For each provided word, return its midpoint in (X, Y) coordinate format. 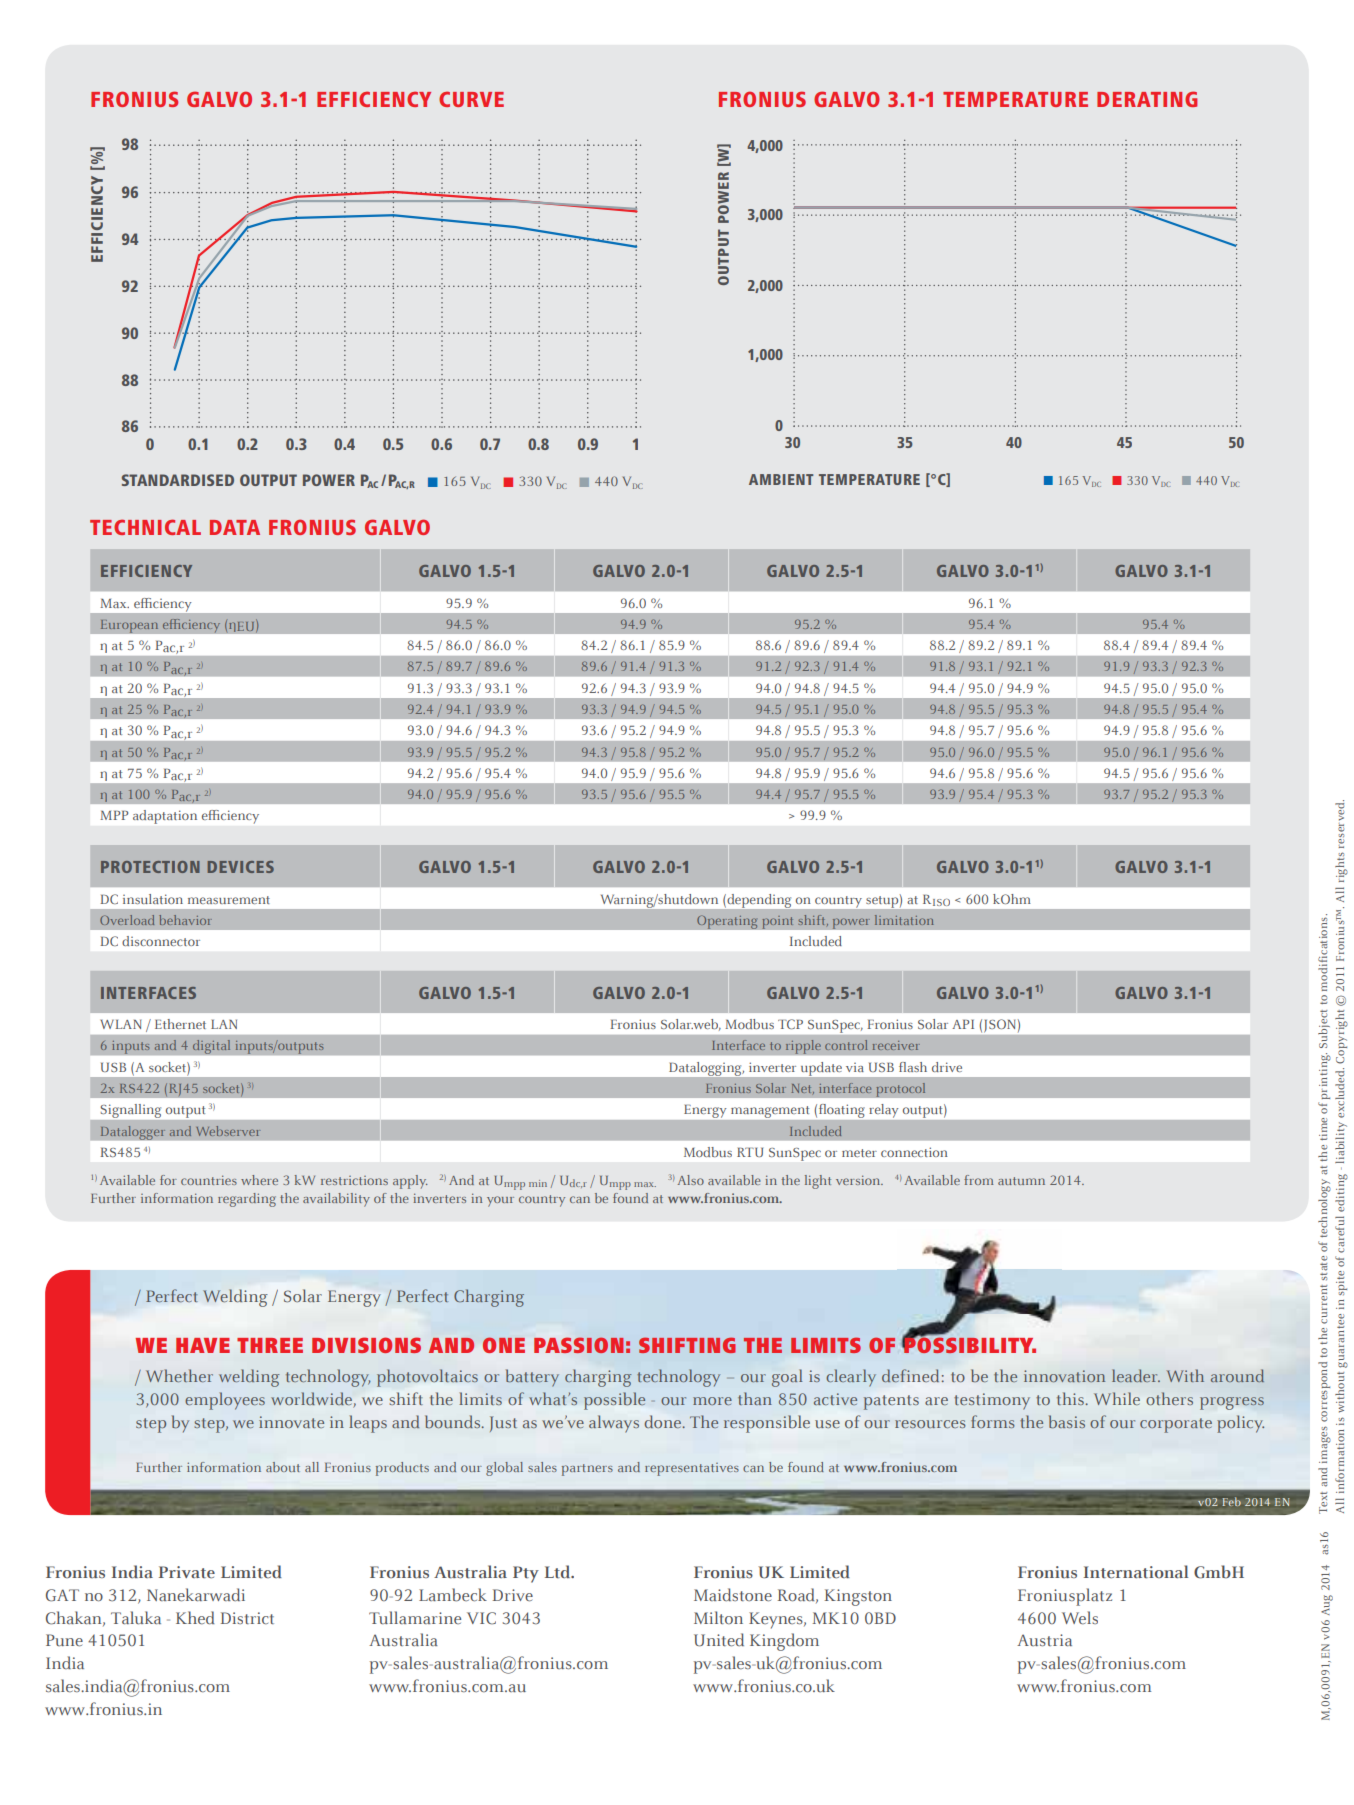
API (963, 1024)
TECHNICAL (145, 527)
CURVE (471, 99)
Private (187, 1572)
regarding (247, 1200)
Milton (718, 1617)
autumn (1021, 1181)
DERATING (1147, 99)
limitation (904, 920)
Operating (727, 922)
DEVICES (241, 867)
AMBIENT (781, 479)
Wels (1080, 1618)
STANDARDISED (178, 480)
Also (691, 1180)
